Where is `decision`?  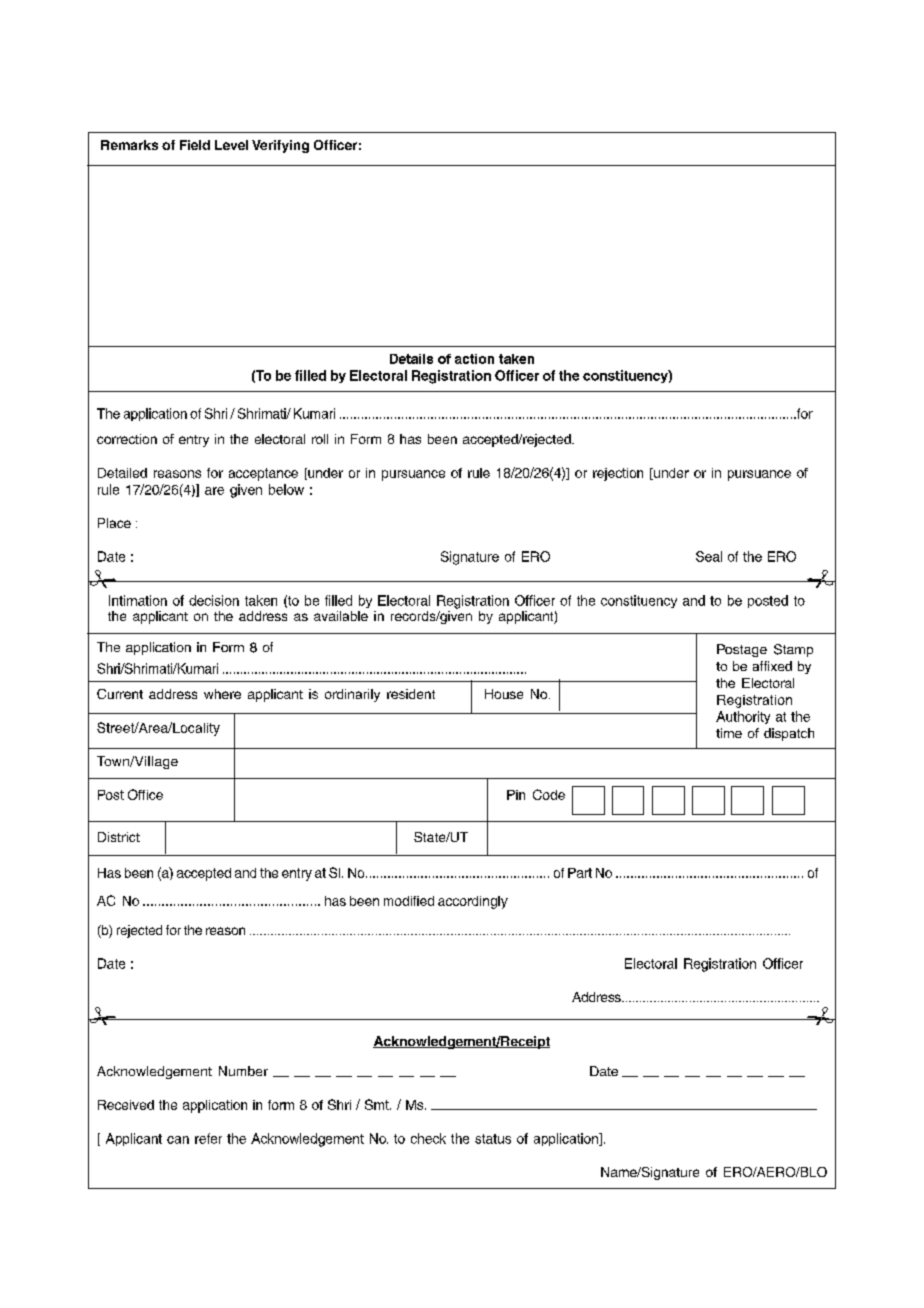
decision is located at coordinates (214, 600).
